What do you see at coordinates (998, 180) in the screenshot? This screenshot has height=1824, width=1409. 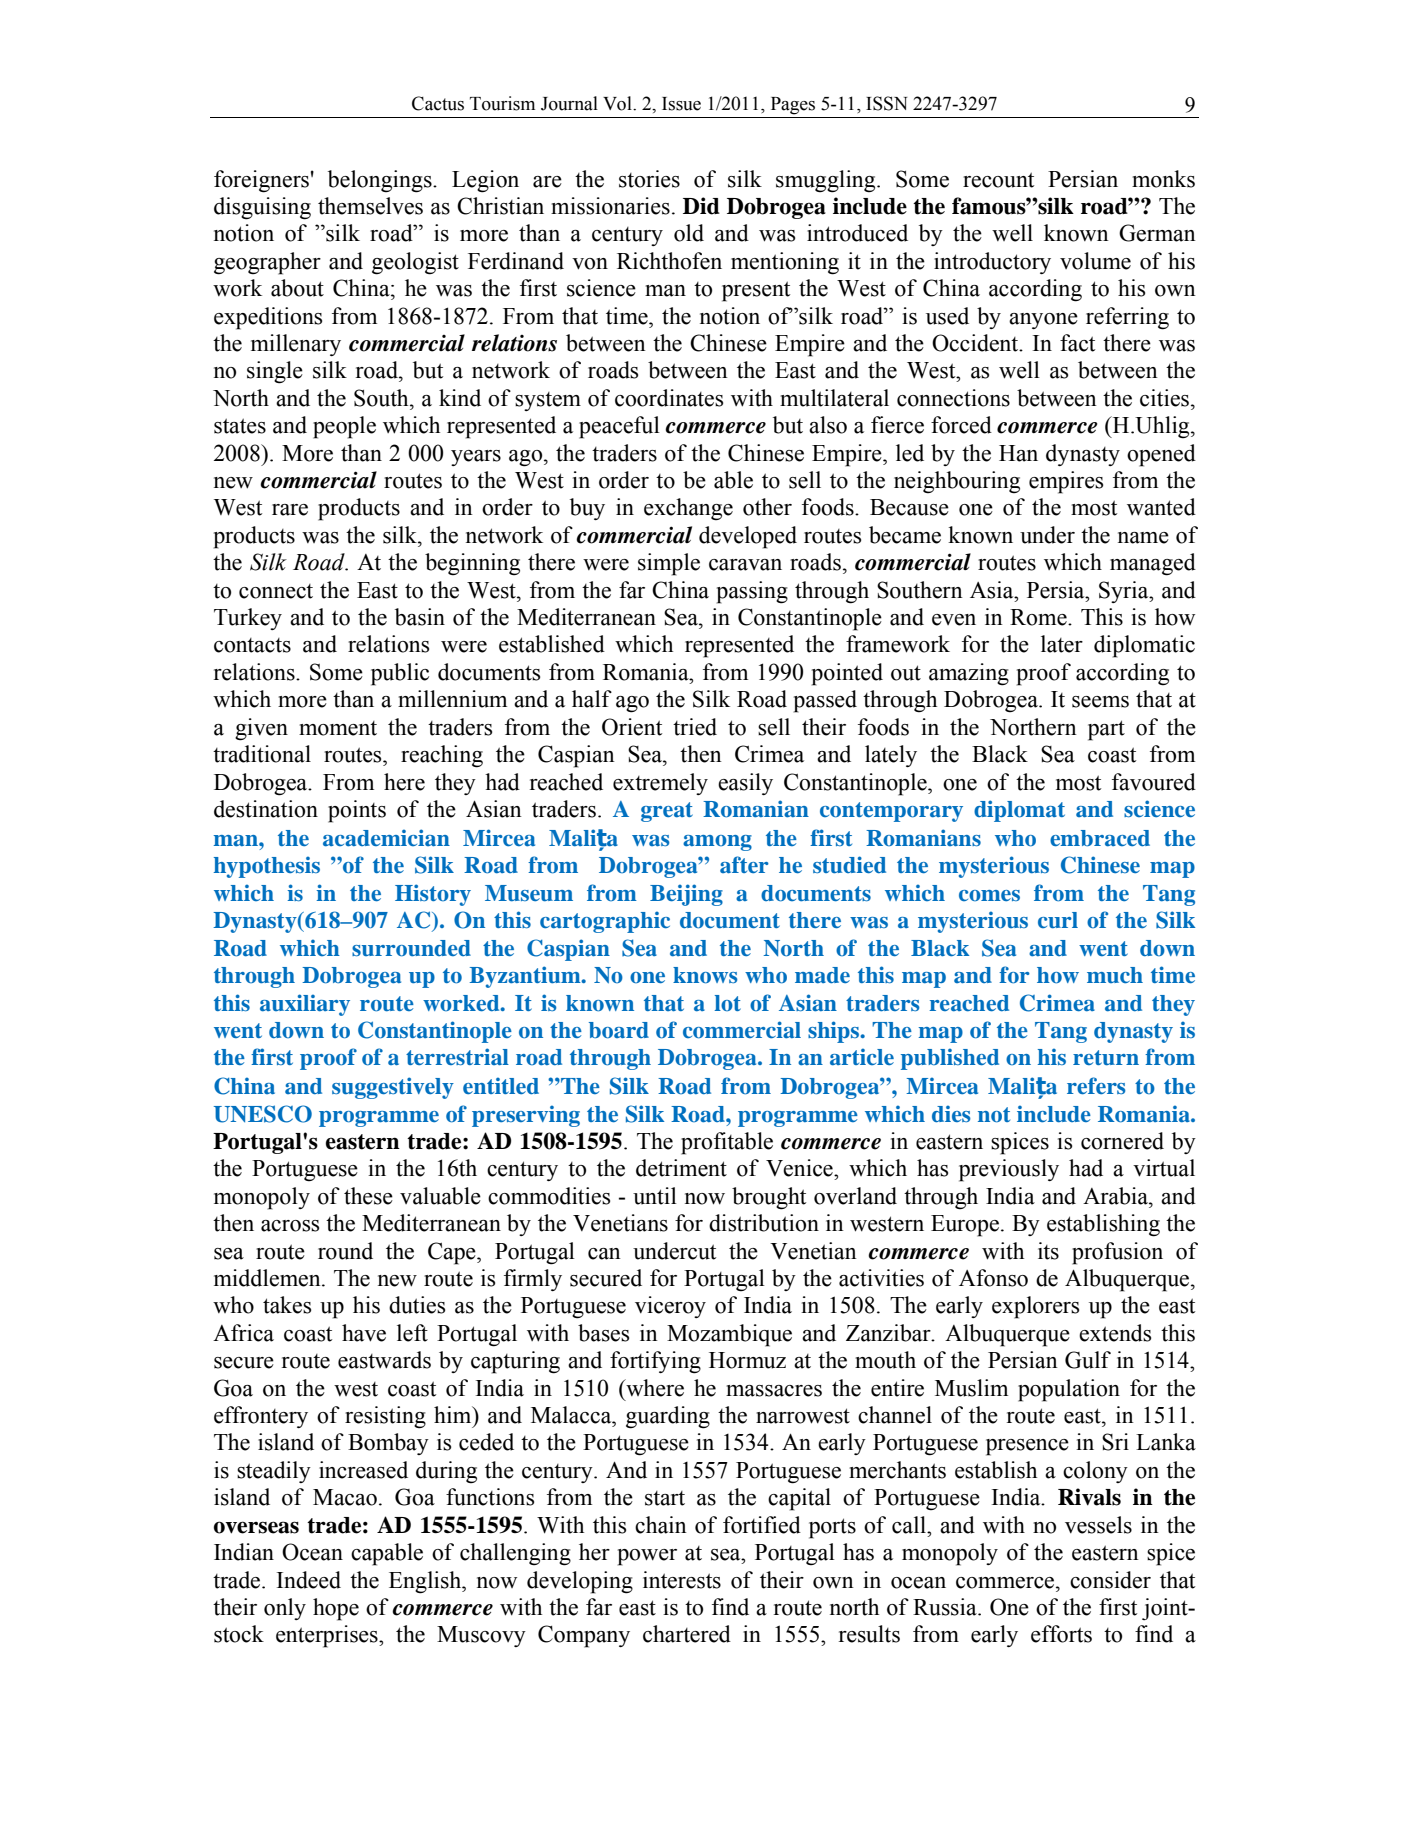 I see `recount` at bounding box center [998, 180].
